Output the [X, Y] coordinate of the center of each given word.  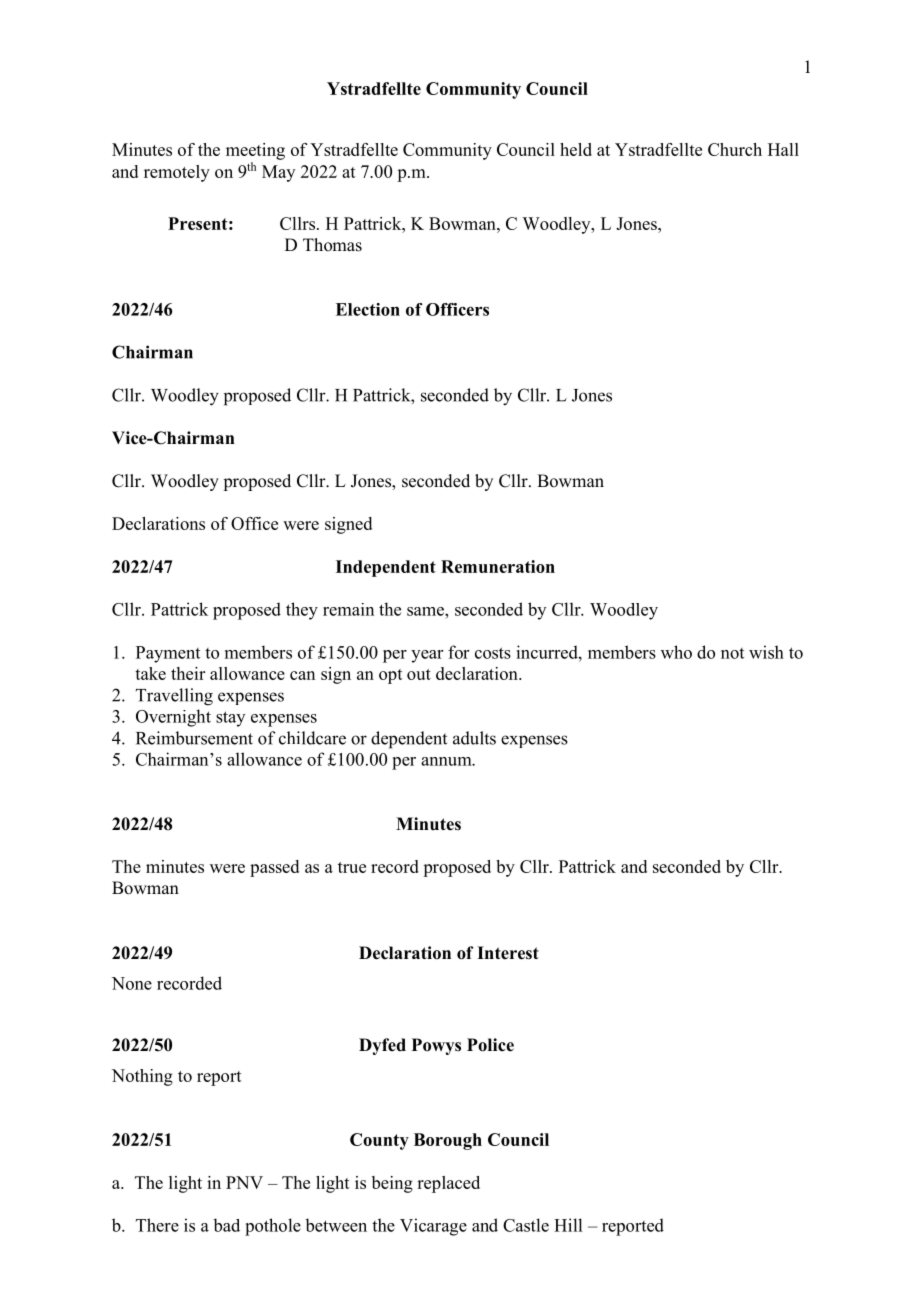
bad [226, 1225]
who [676, 652]
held [576, 149]
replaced [448, 1184]
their [188, 673]
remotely [177, 173]
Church [735, 149]
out [419, 674]
